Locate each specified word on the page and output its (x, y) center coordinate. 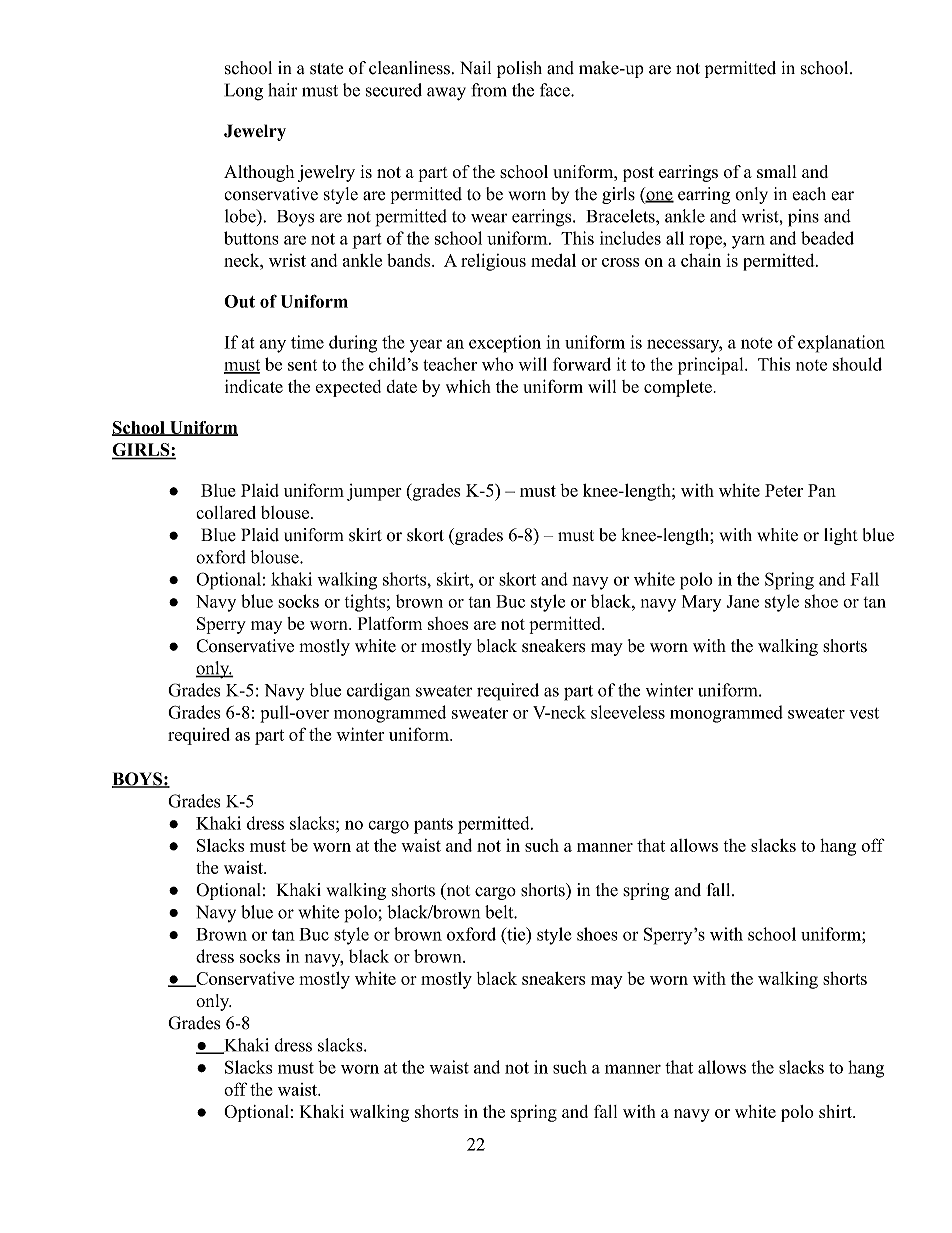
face (556, 90)
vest (864, 713)
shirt (836, 1111)
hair (282, 90)
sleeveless (628, 712)
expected (348, 388)
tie (516, 934)
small (777, 171)
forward (582, 364)
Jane (742, 601)
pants (433, 826)
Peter (784, 490)
